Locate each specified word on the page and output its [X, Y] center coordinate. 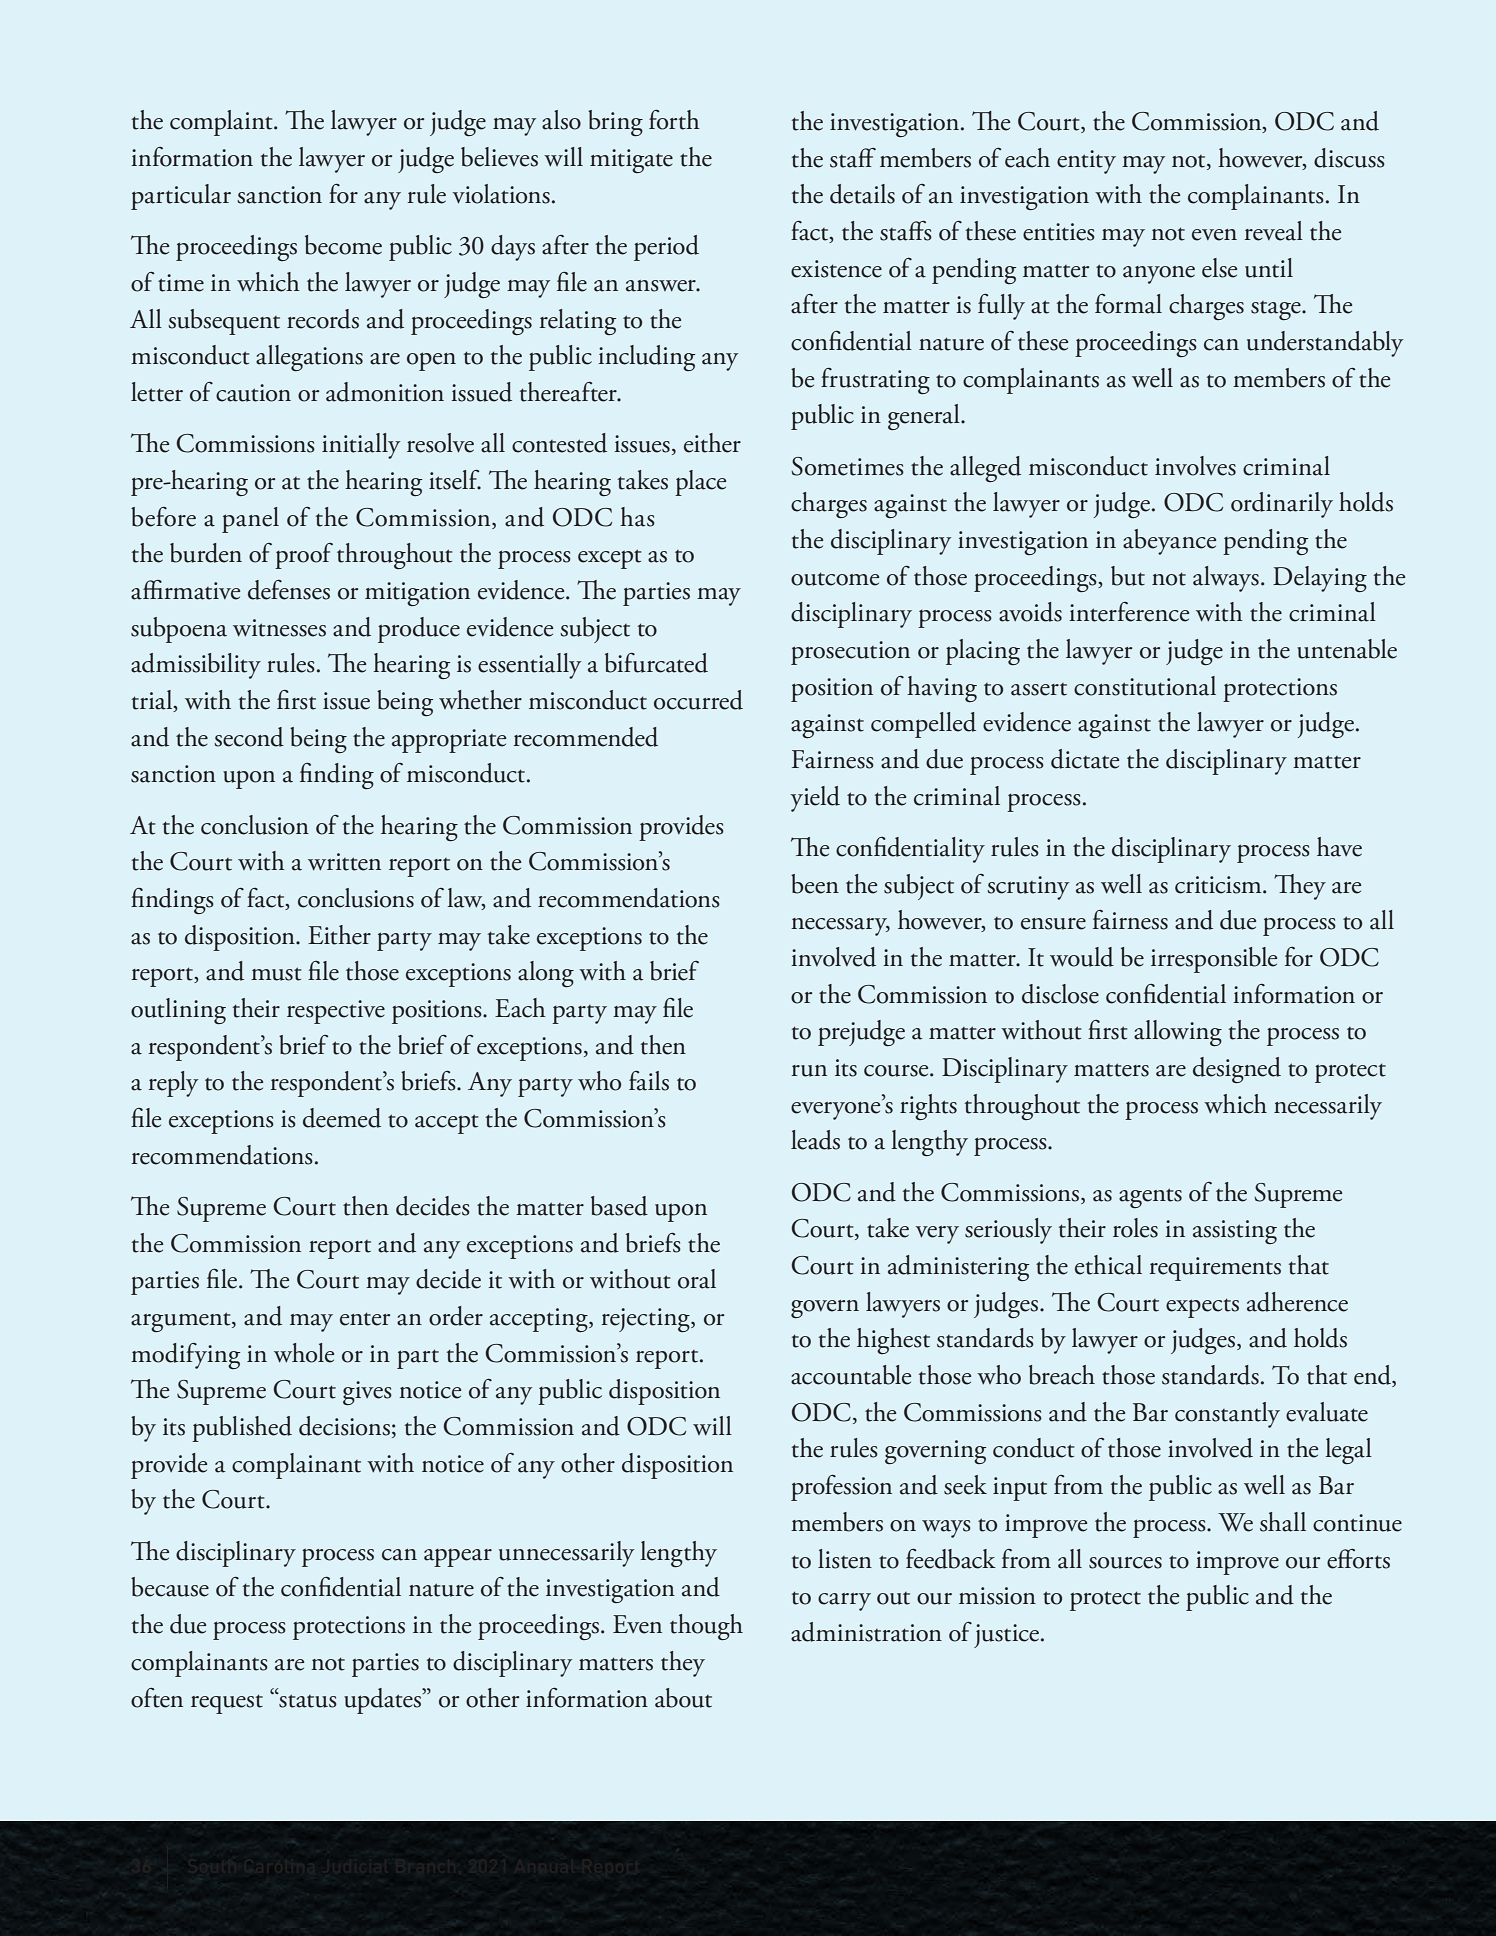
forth [674, 120]
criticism [1219, 885]
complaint [222, 123]
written [344, 862]
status [307, 1700]
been [815, 884]
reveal [1274, 231]
